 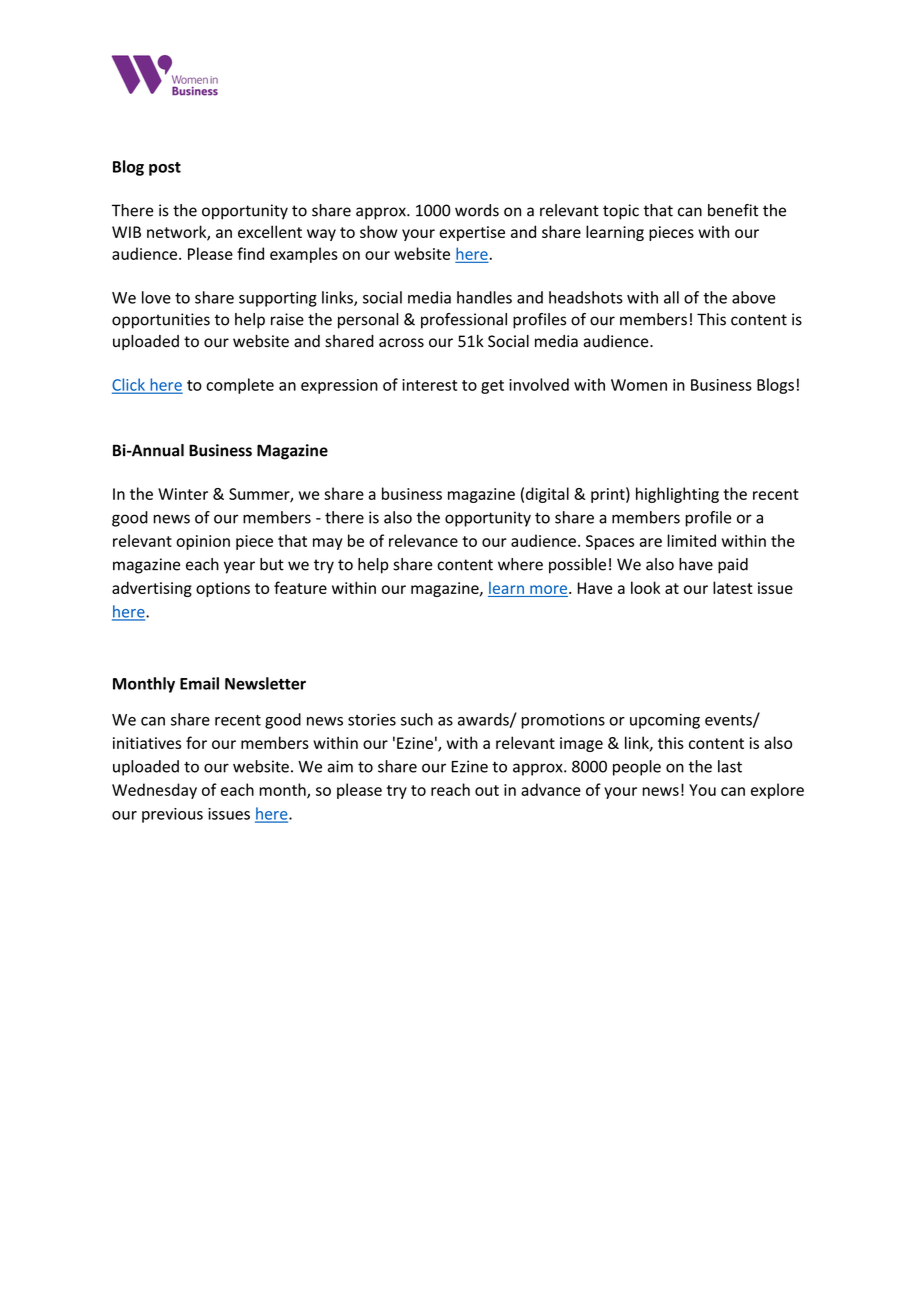 What do you see at coordinates (477, 210) in the image?
I see `words` at bounding box center [477, 210].
